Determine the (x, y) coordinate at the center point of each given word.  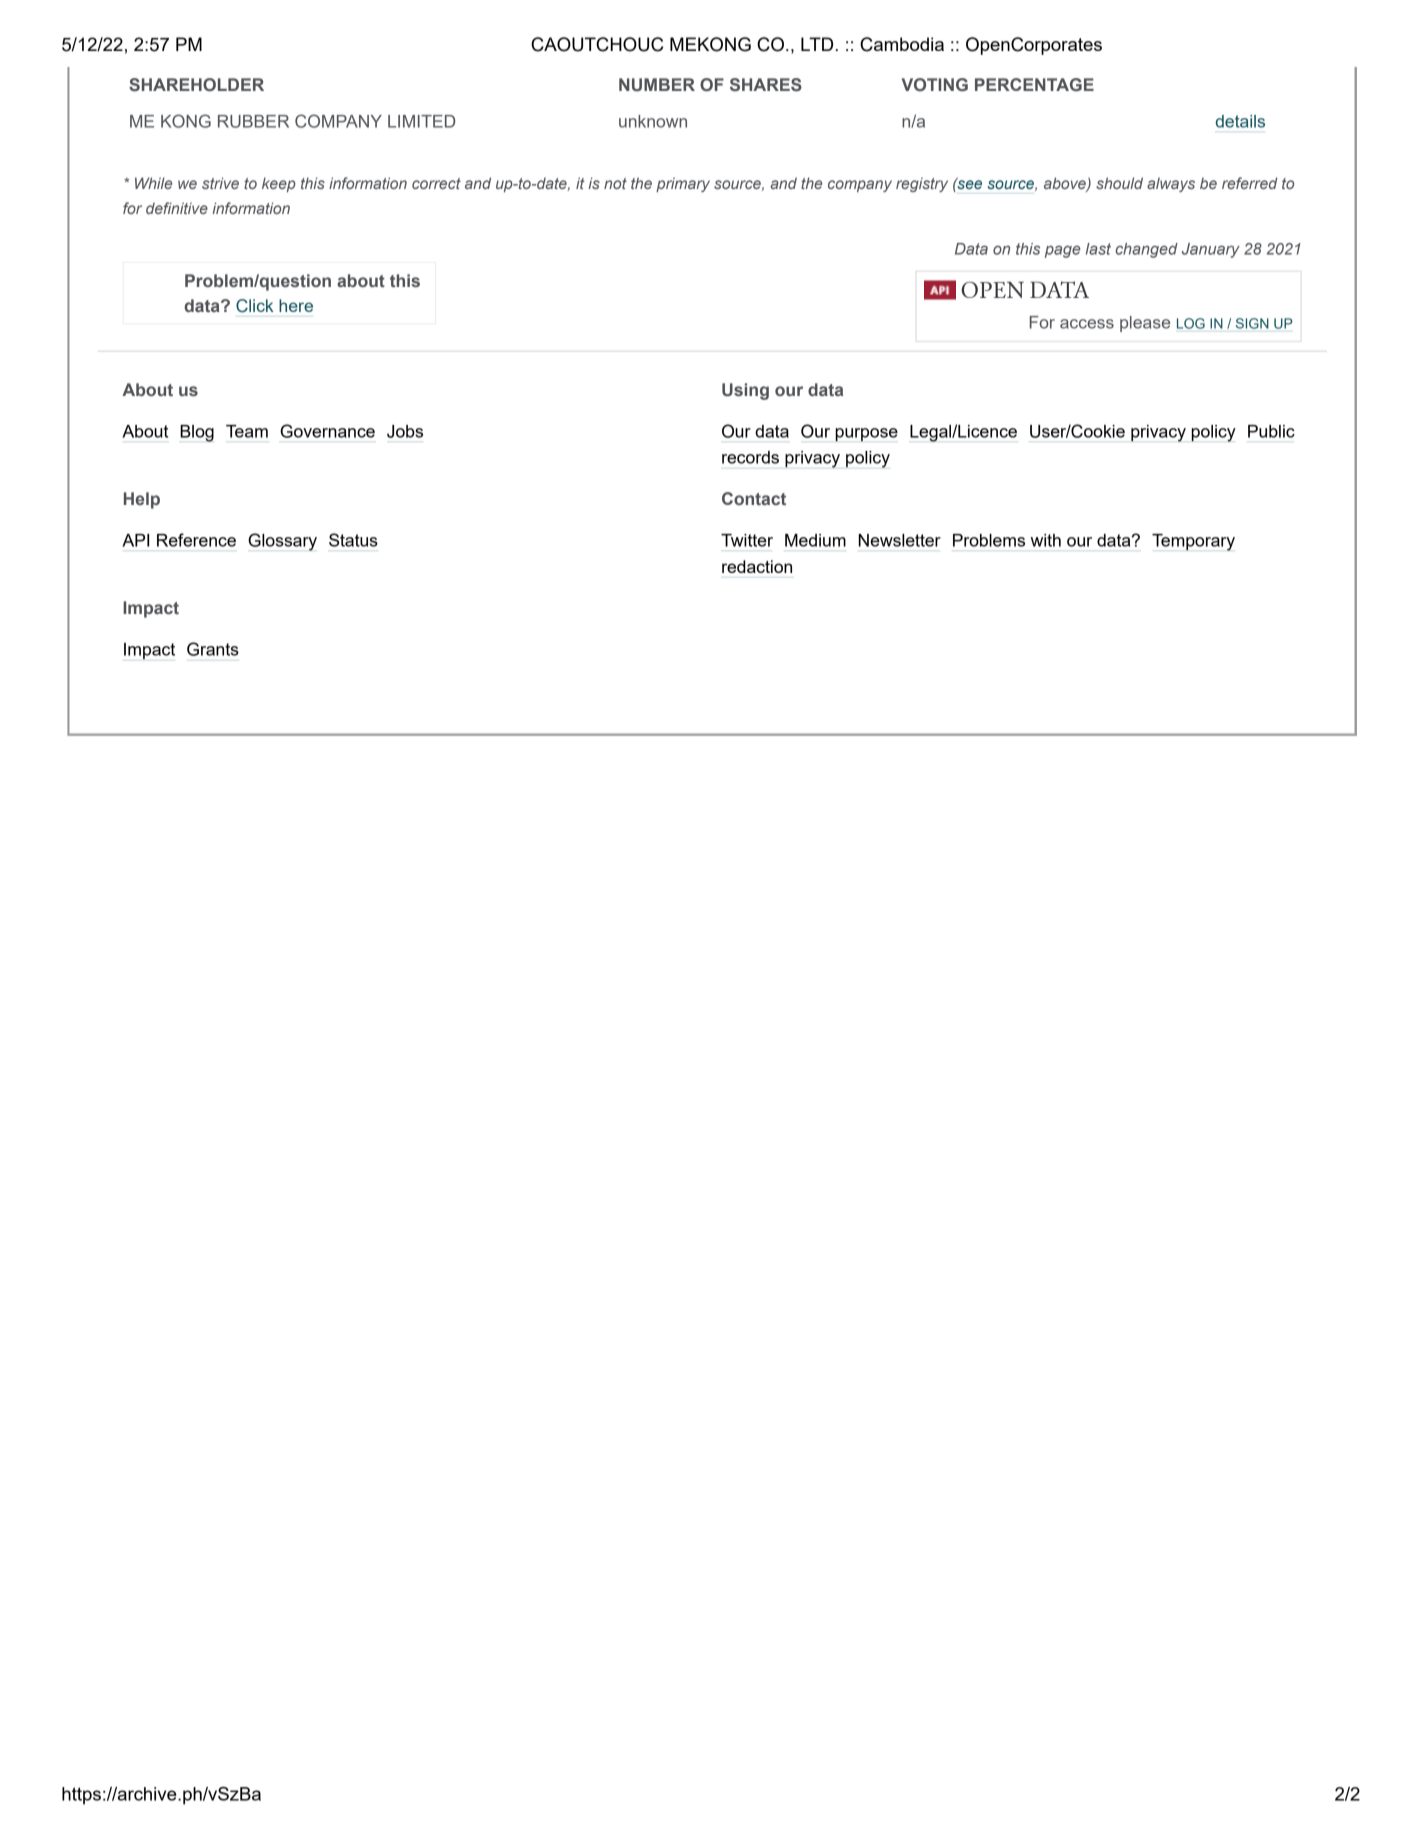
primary (683, 184)
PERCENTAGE (1034, 84)
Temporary (1193, 542)
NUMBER (657, 84)
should (1119, 183)
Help (142, 500)
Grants (213, 649)
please (1145, 324)
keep (279, 184)
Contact (754, 498)
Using (745, 391)
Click (255, 306)
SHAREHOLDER (196, 85)
